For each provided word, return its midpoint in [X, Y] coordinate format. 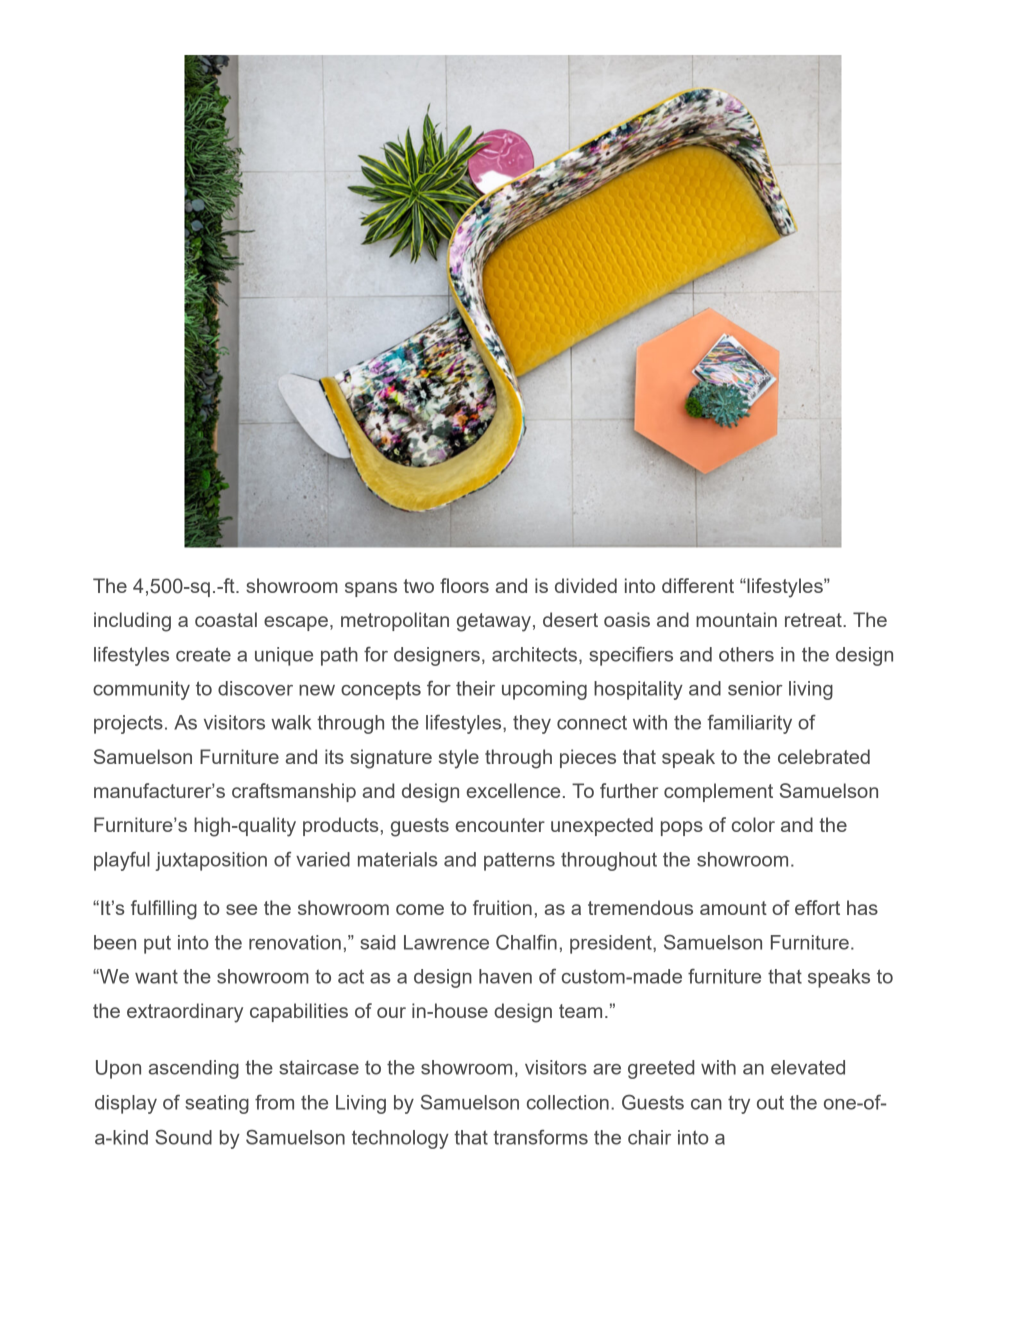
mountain [736, 619]
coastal [226, 619]
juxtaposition [211, 861]
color [753, 824]
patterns [519, 861]
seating [217, 1104]
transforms [540, 1137]
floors [464, 585]
